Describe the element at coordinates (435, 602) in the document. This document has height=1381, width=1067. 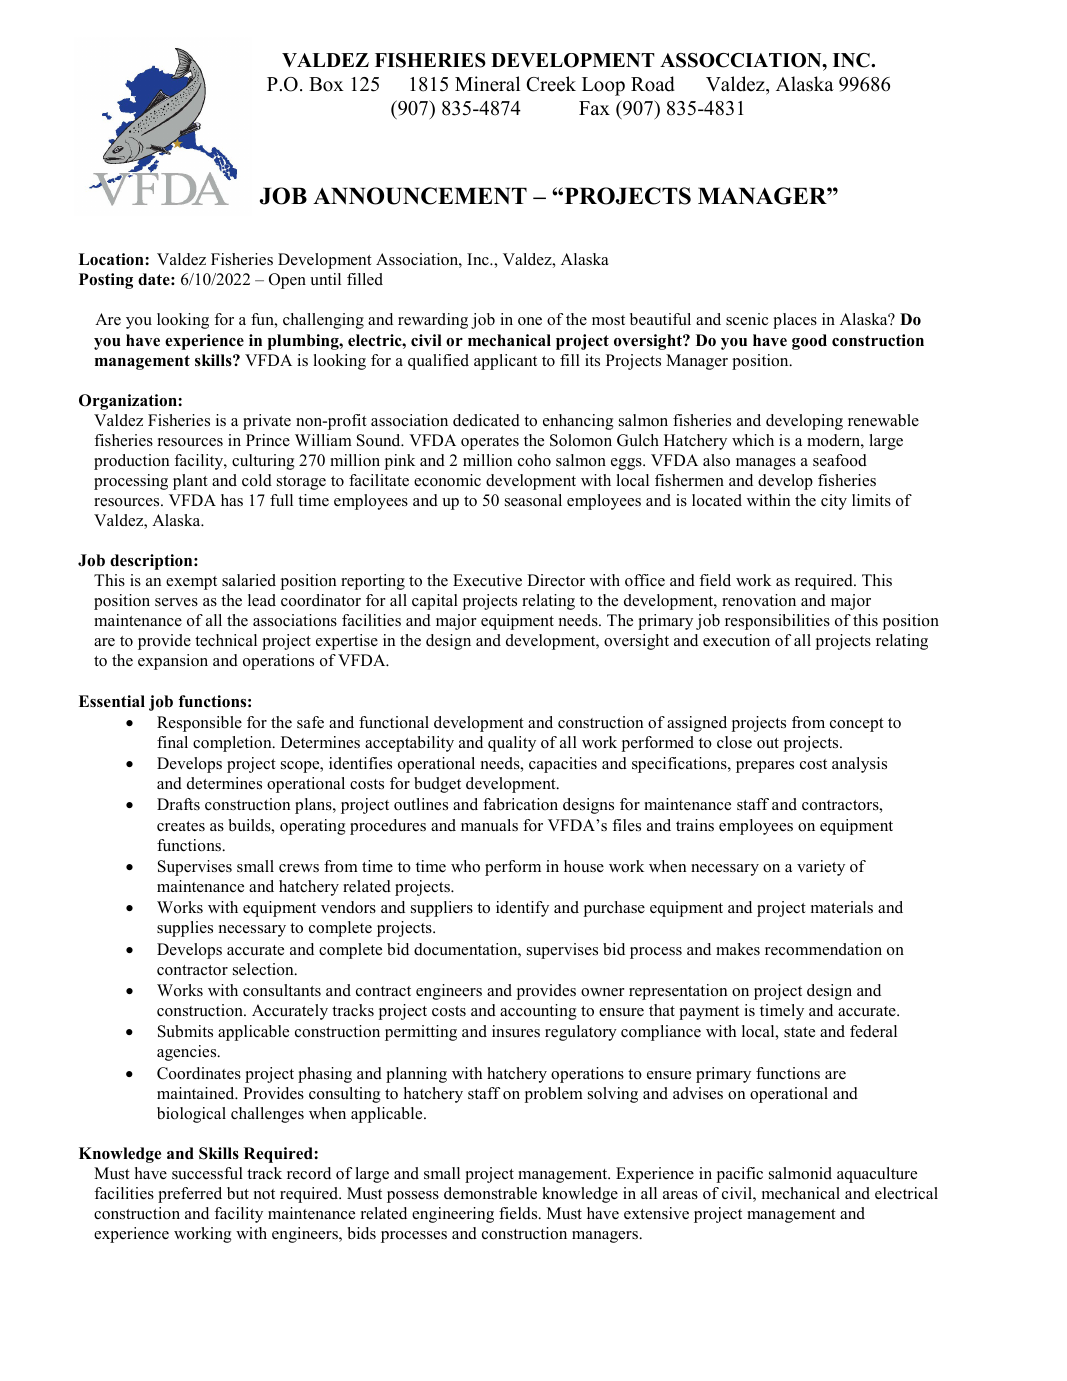
I see `capital` at that location.
